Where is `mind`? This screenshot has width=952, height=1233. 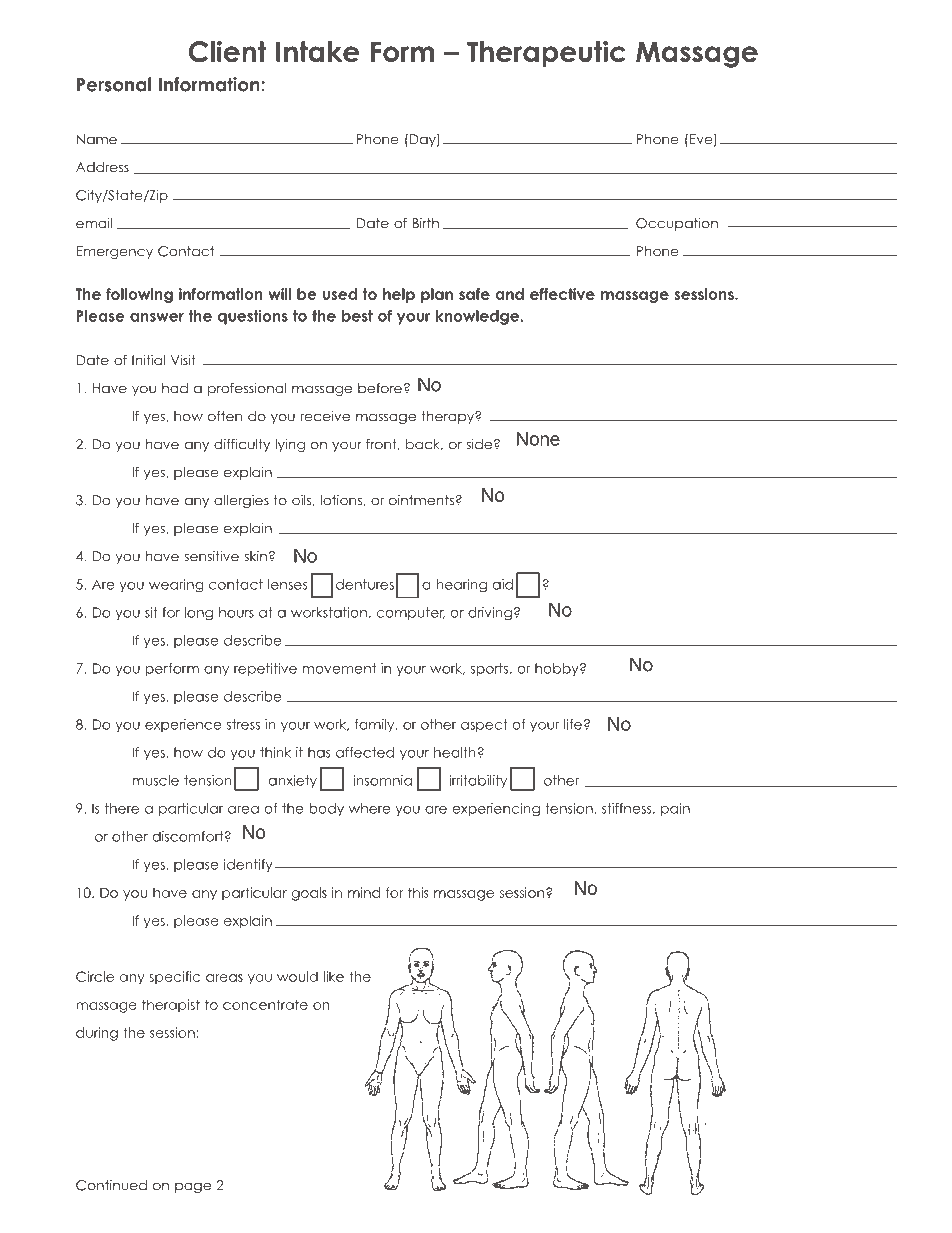 mind is located at coordinates (364, 892).
